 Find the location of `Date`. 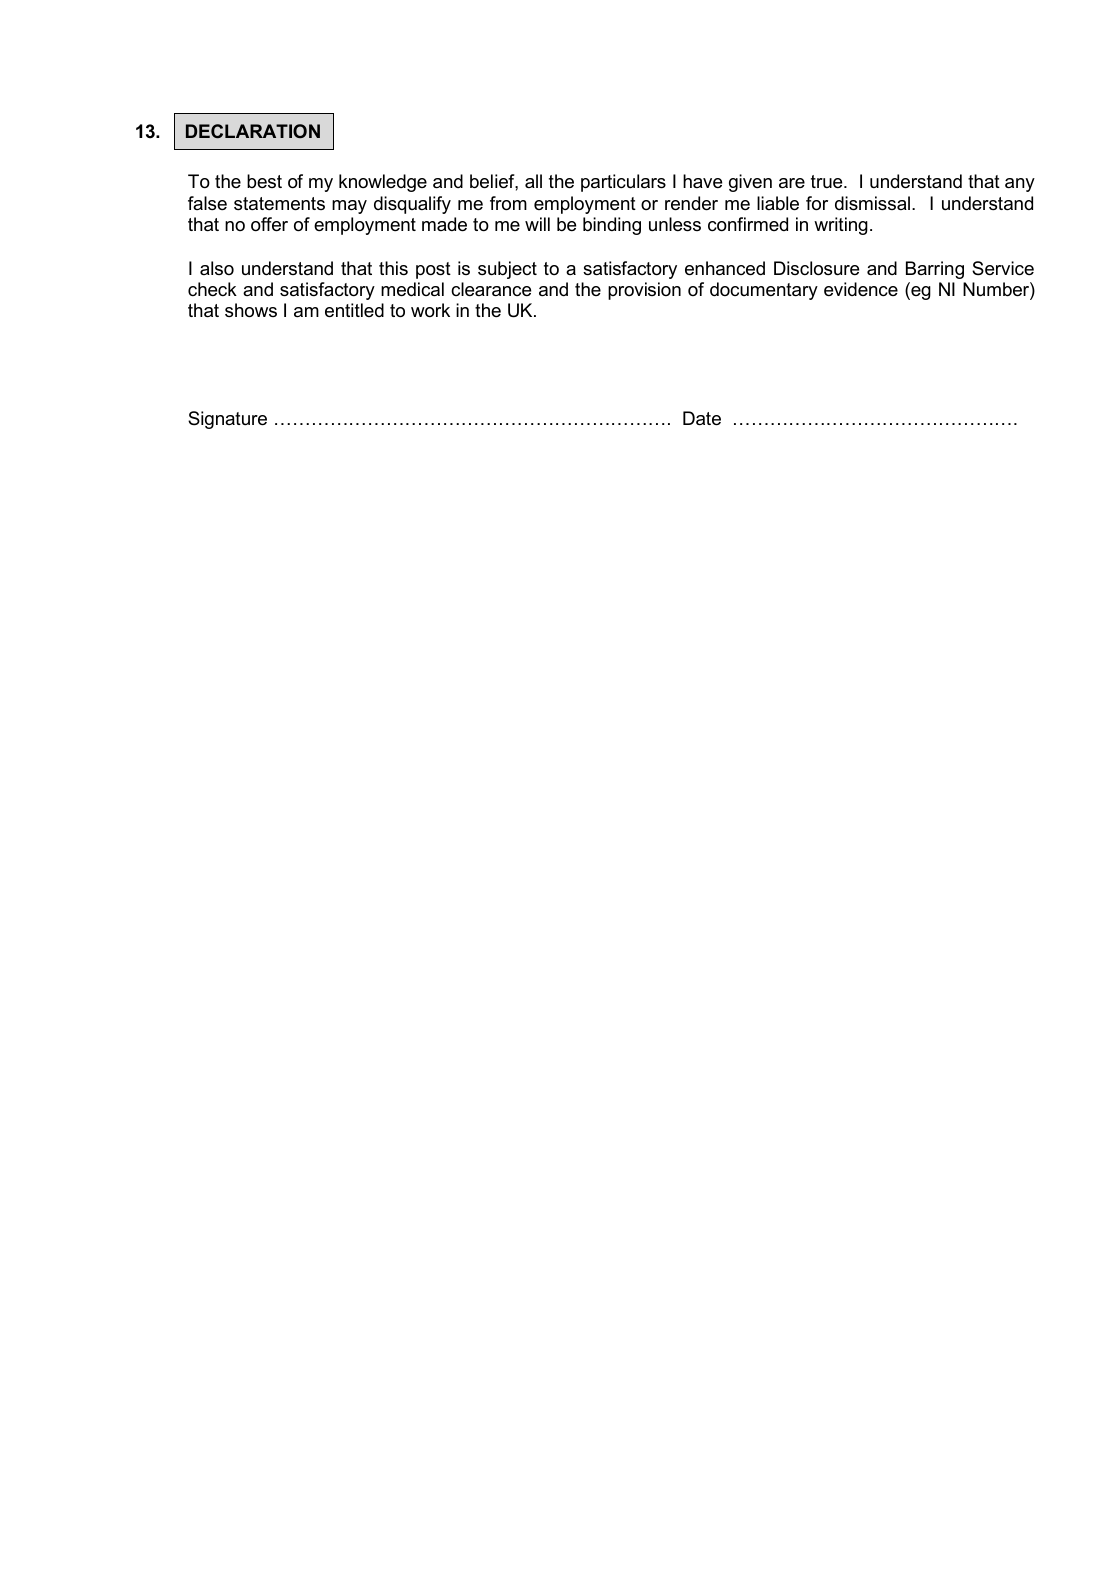

Date is located at coordinates (702, 418).
